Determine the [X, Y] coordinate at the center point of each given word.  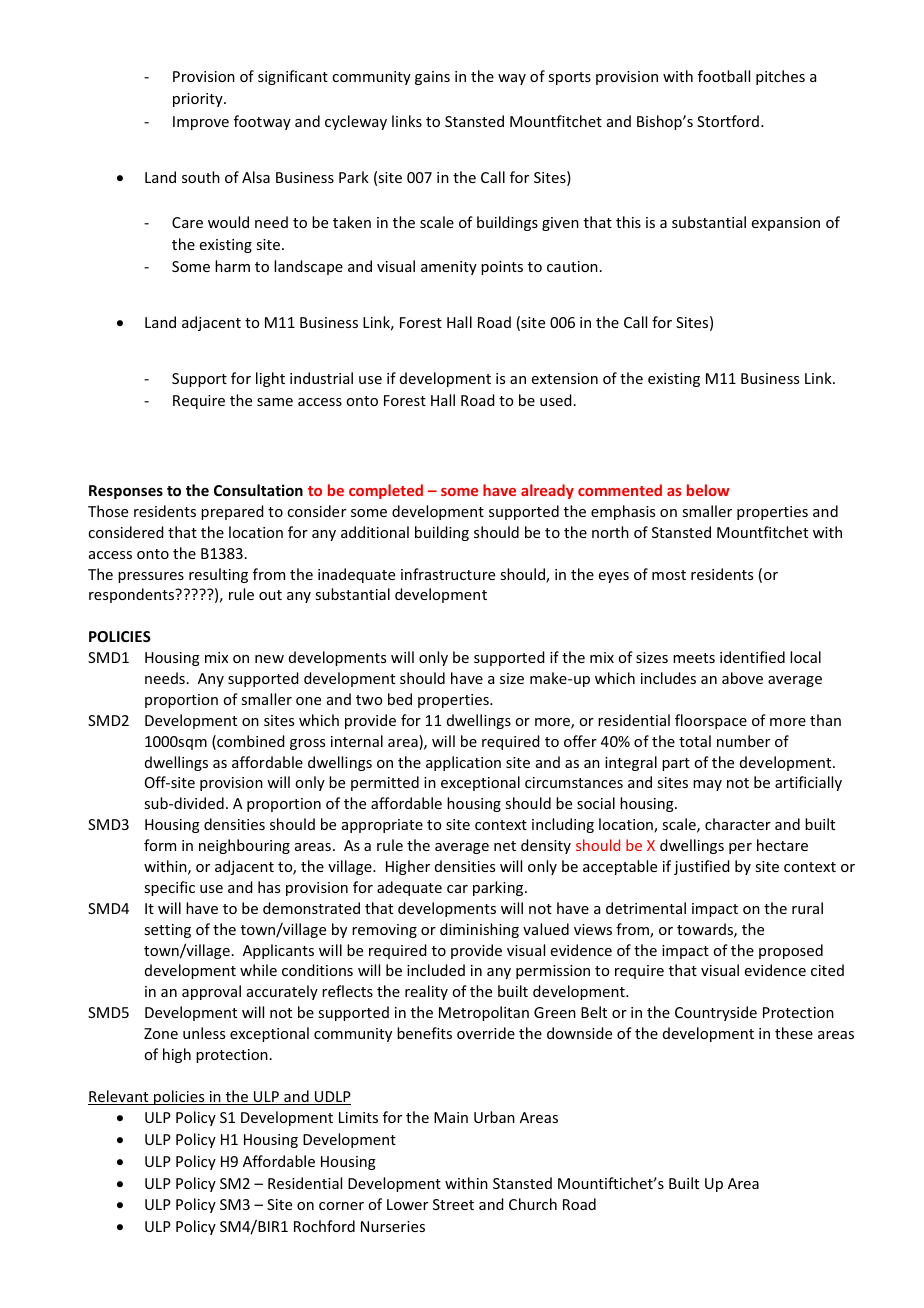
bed [400, 699]
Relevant [119, 1097]
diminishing [479, 930]
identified [752, 657]
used [556, 400]
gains [432, 78]
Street [453, 1204]
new [269, 659]
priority [199, 100]
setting [167, 931]
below [708, 490]
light [270, 379]
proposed [791, 951]
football [724, 76]
